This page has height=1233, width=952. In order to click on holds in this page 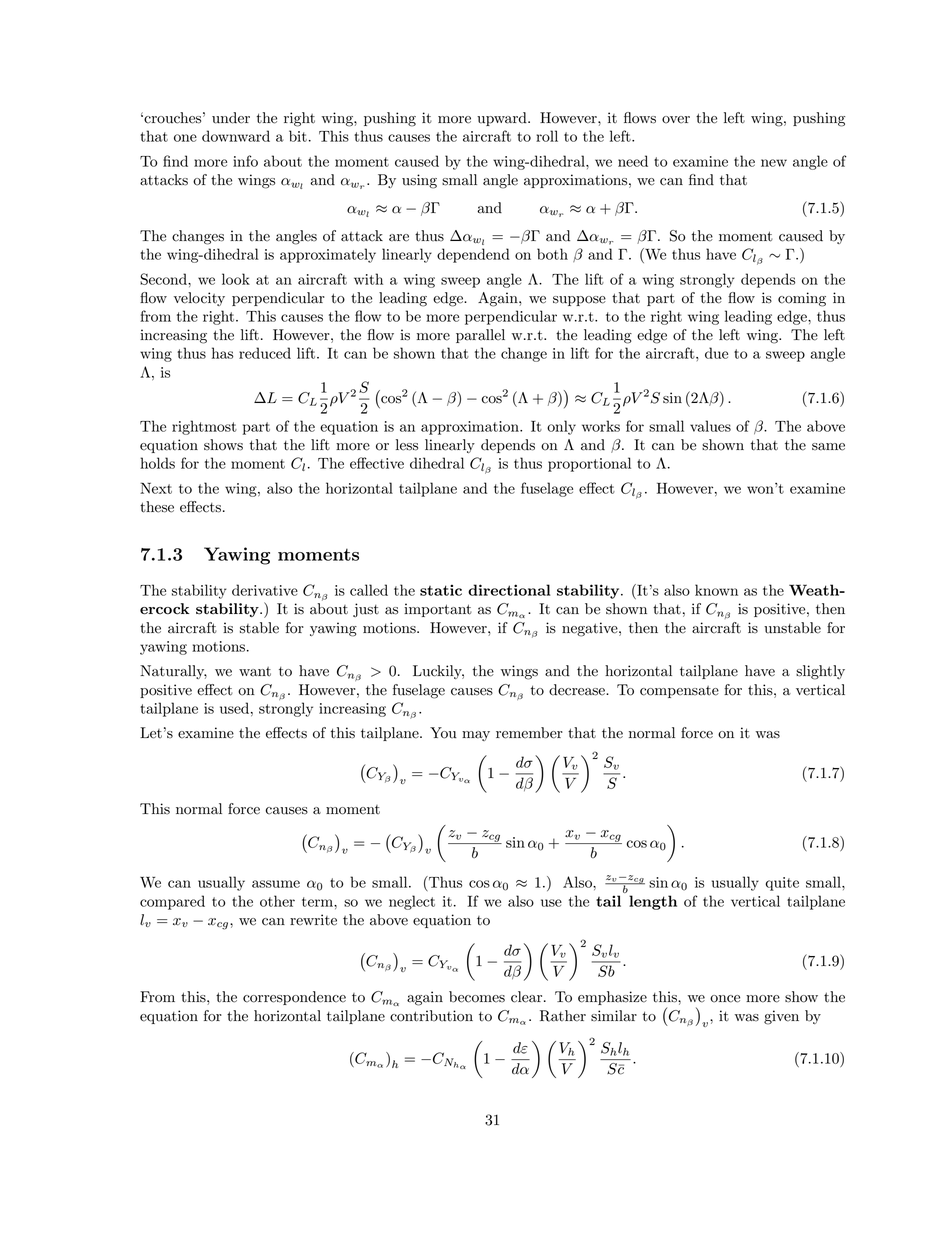, I will do `click(157, 463)`.
